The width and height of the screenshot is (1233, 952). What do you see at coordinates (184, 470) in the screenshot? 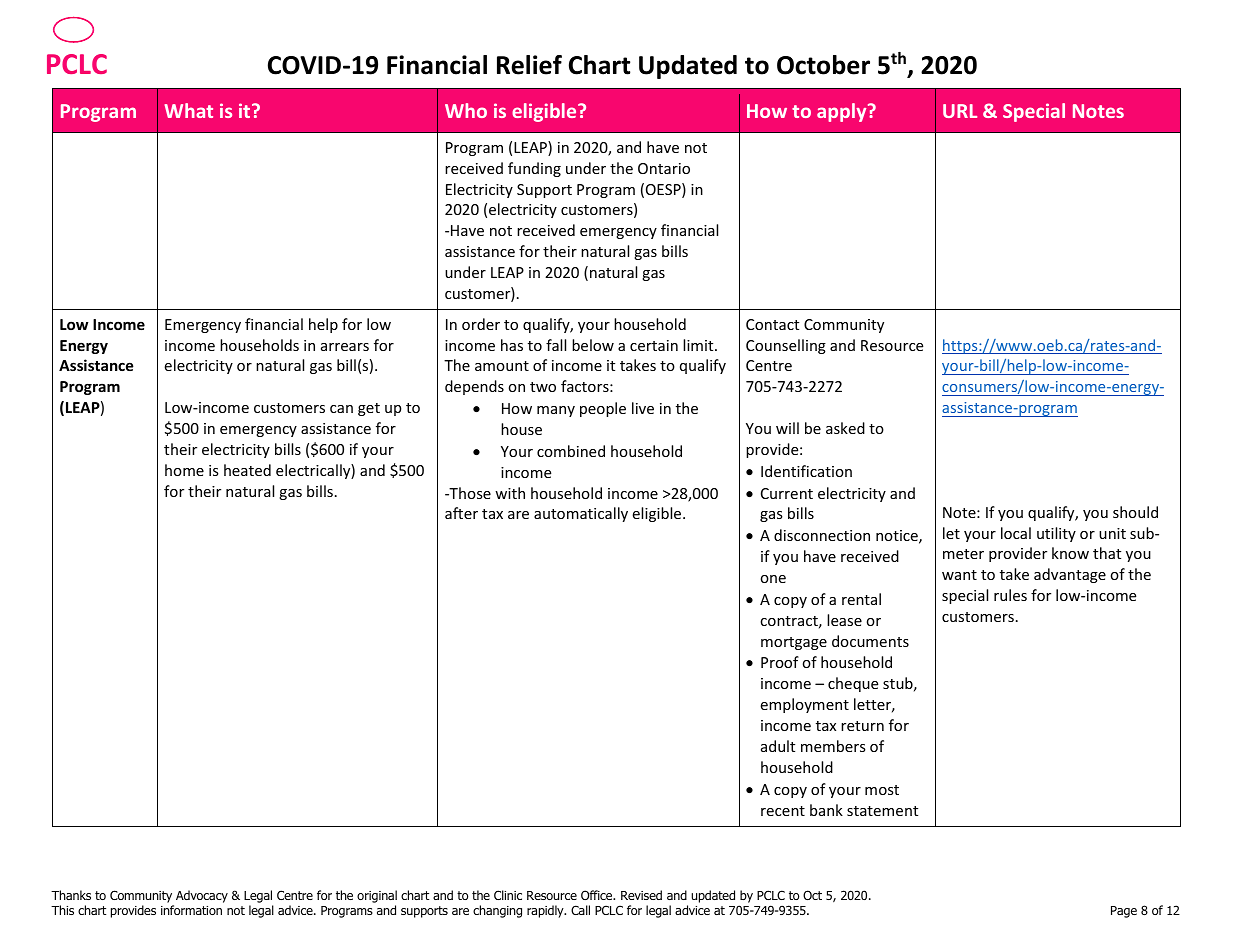
I see `home` at bounding box center [184, 470].
